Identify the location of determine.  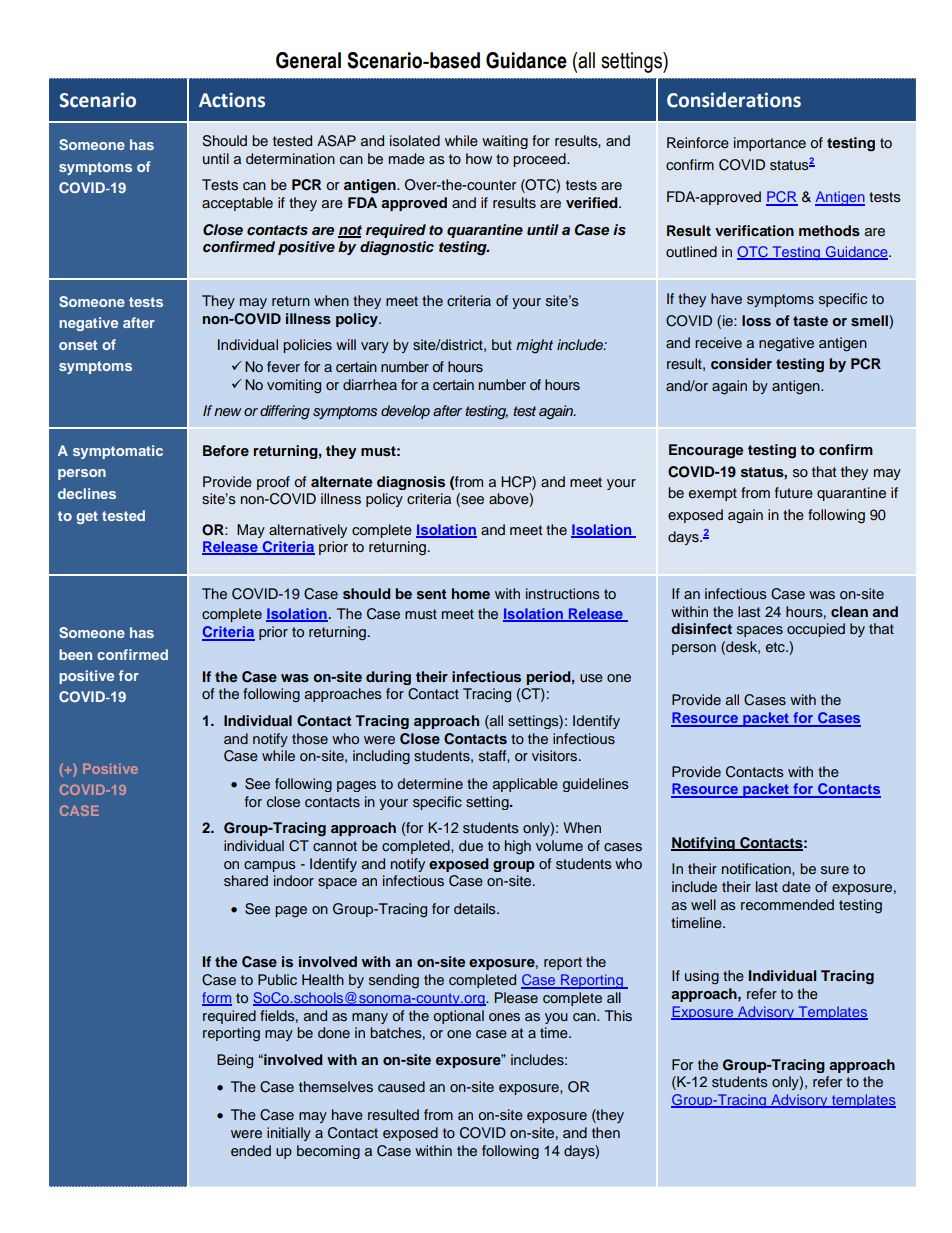
(430, 783).
